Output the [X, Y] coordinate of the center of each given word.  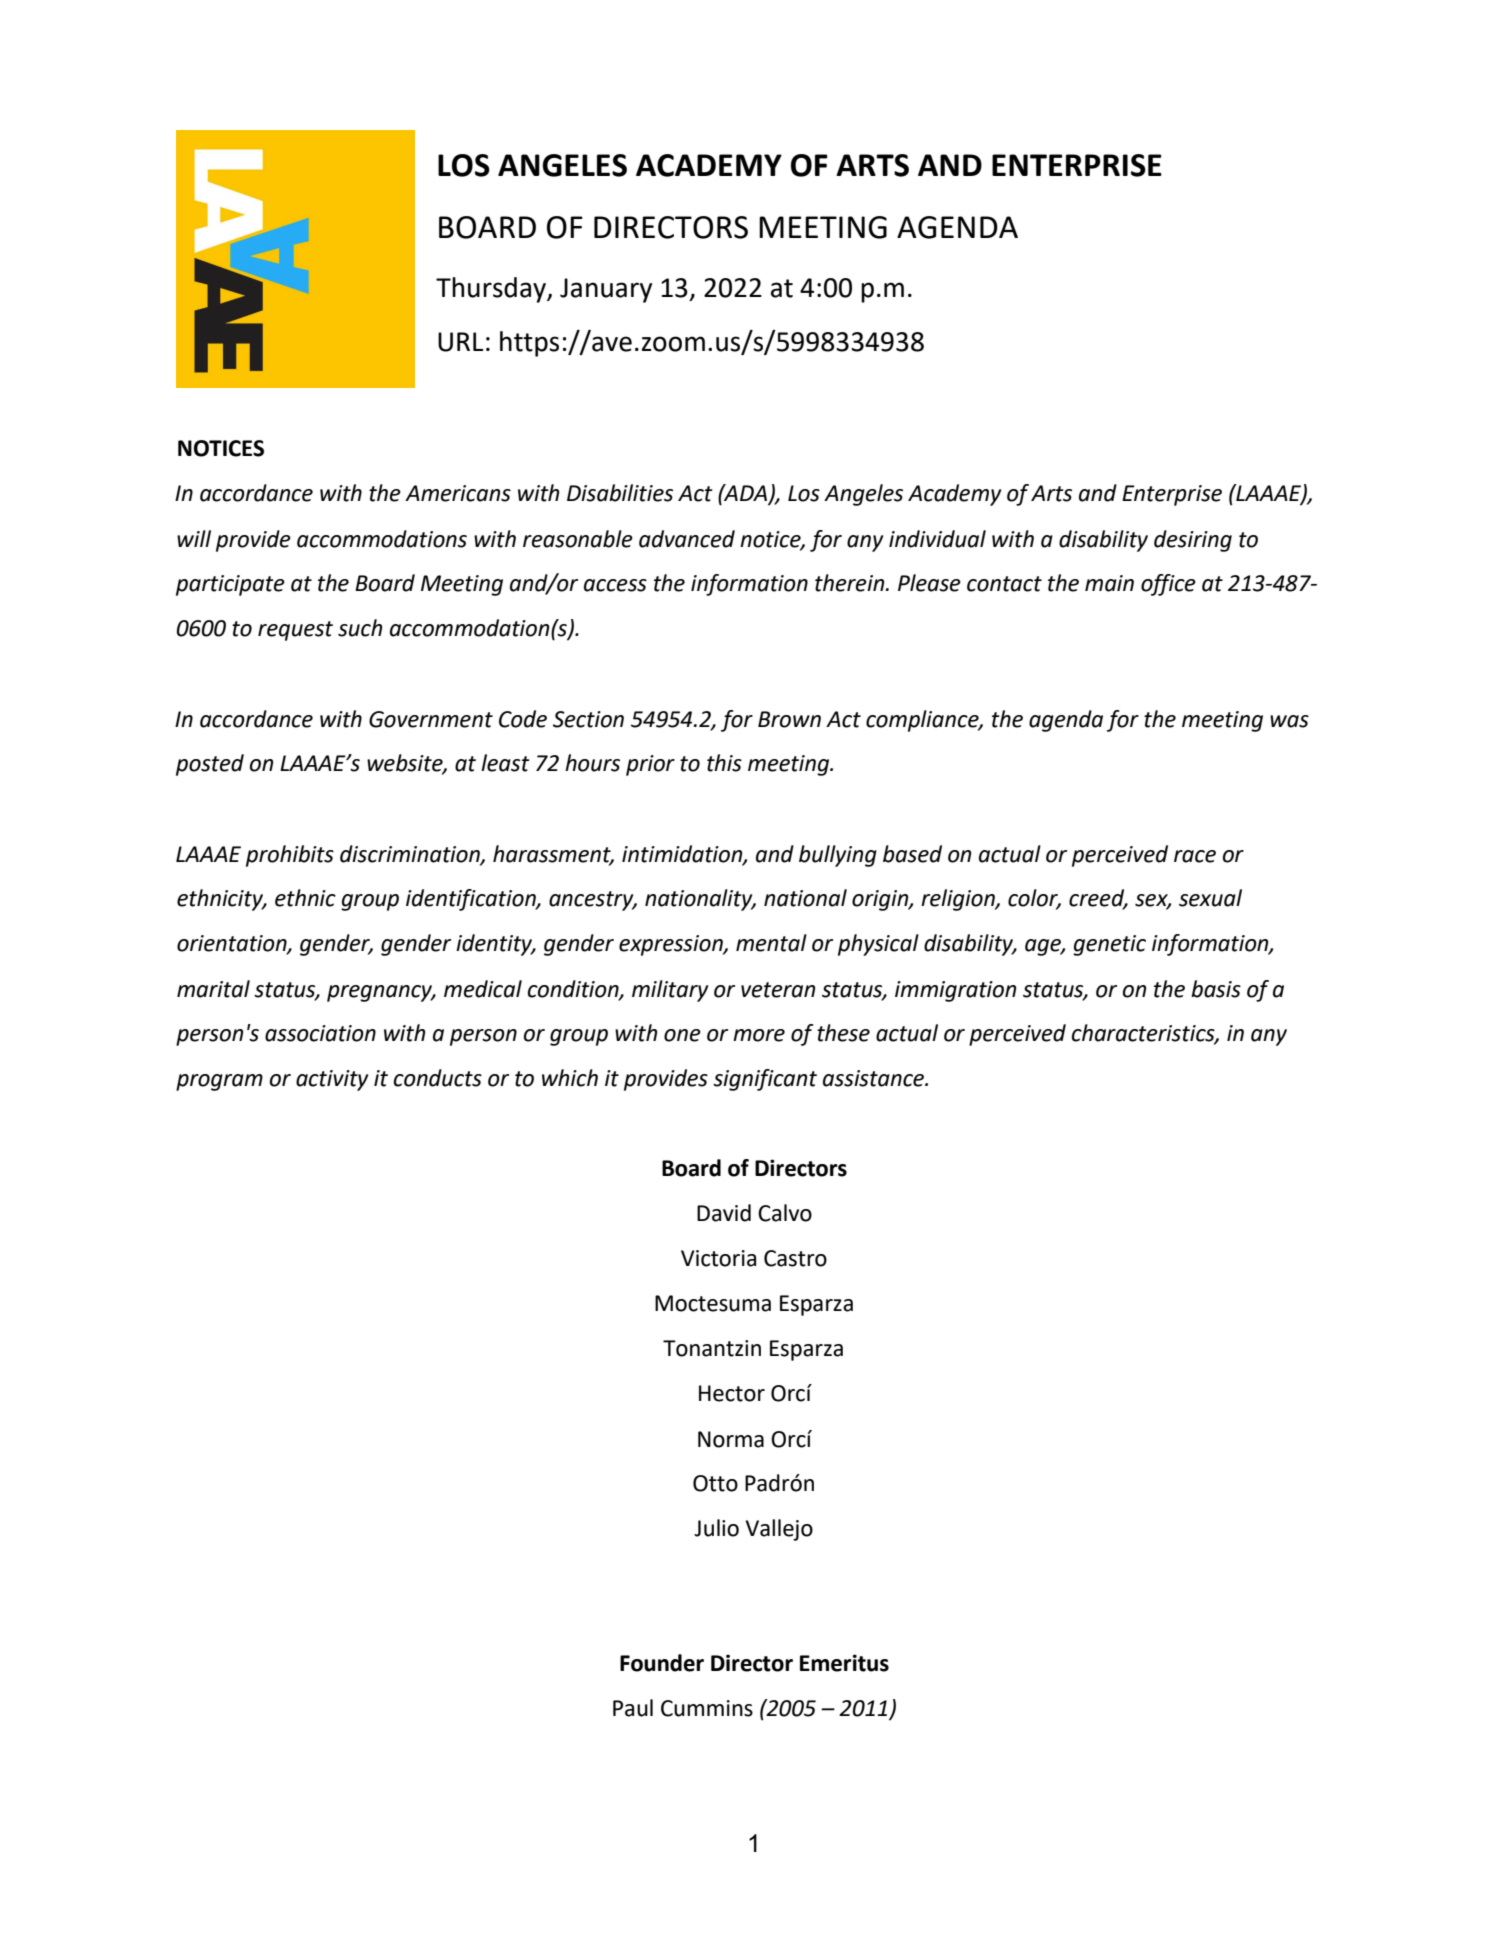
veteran [778, 990]
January [606, 290]
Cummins [707, 1708]
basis [1216, 989]
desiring [1193, 541]
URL [461, 342]
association [320, 1033]
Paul [633, 1708]
